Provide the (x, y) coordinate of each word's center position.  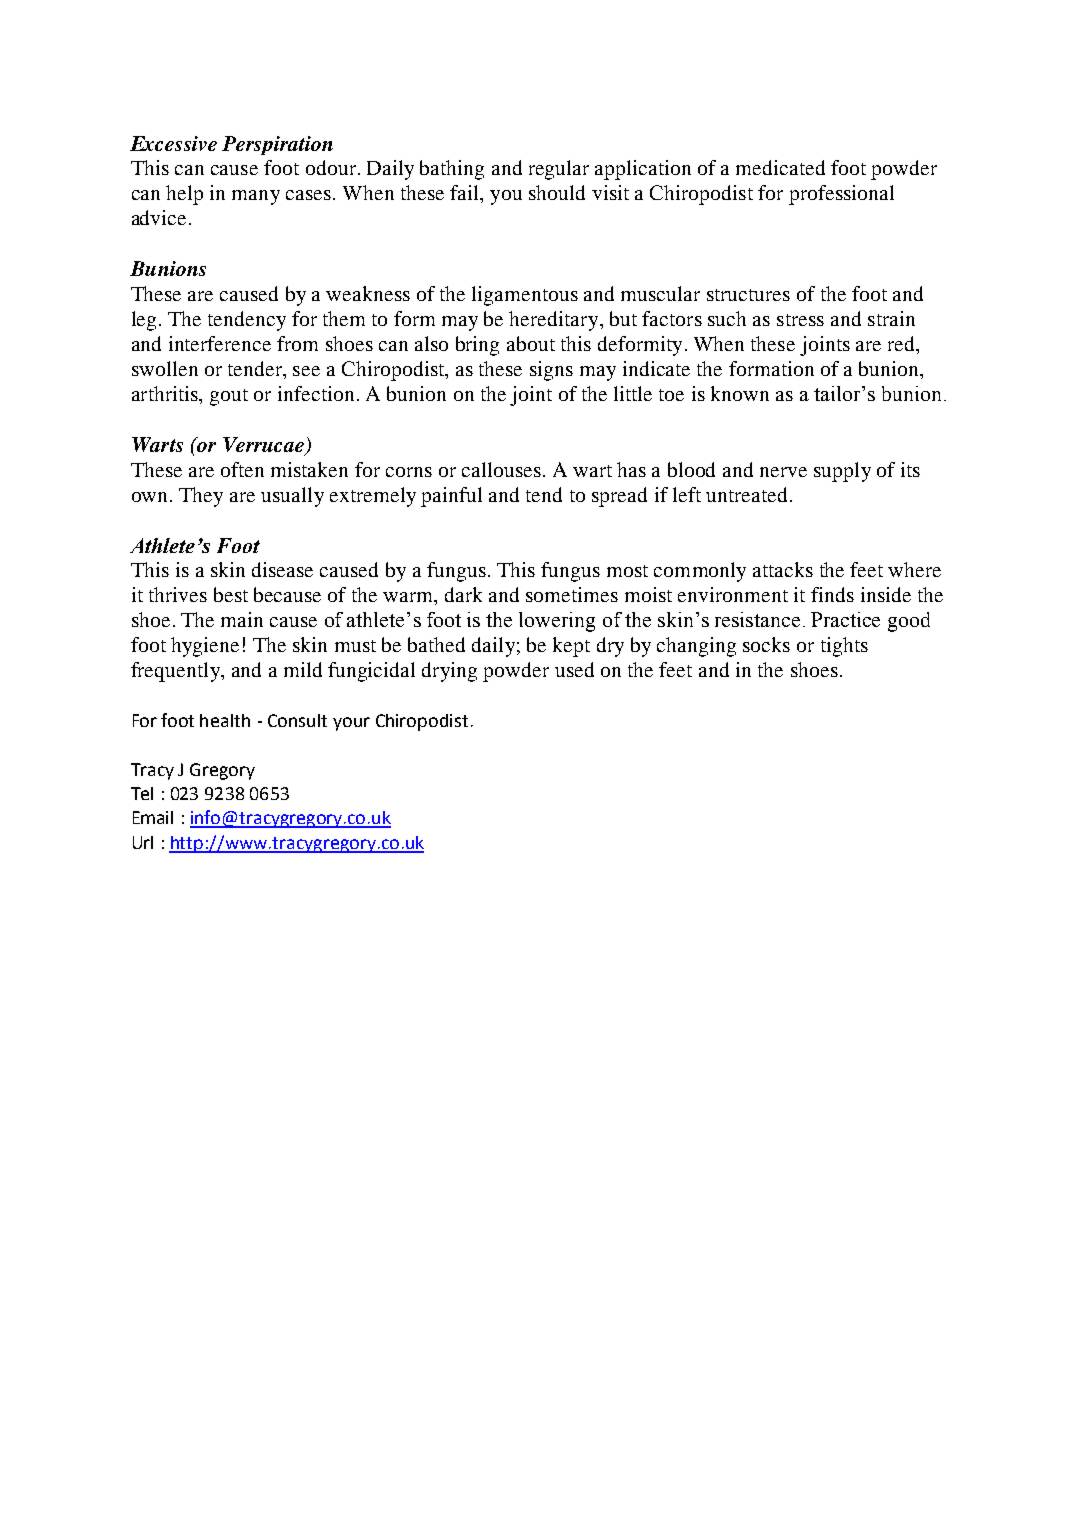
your (351, 724)
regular (559, 170)
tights (844, 647)
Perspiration (277, 145)
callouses (501, 469)
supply (842, 472)
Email (153, 817)
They (201, 497)
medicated (780, 167)
